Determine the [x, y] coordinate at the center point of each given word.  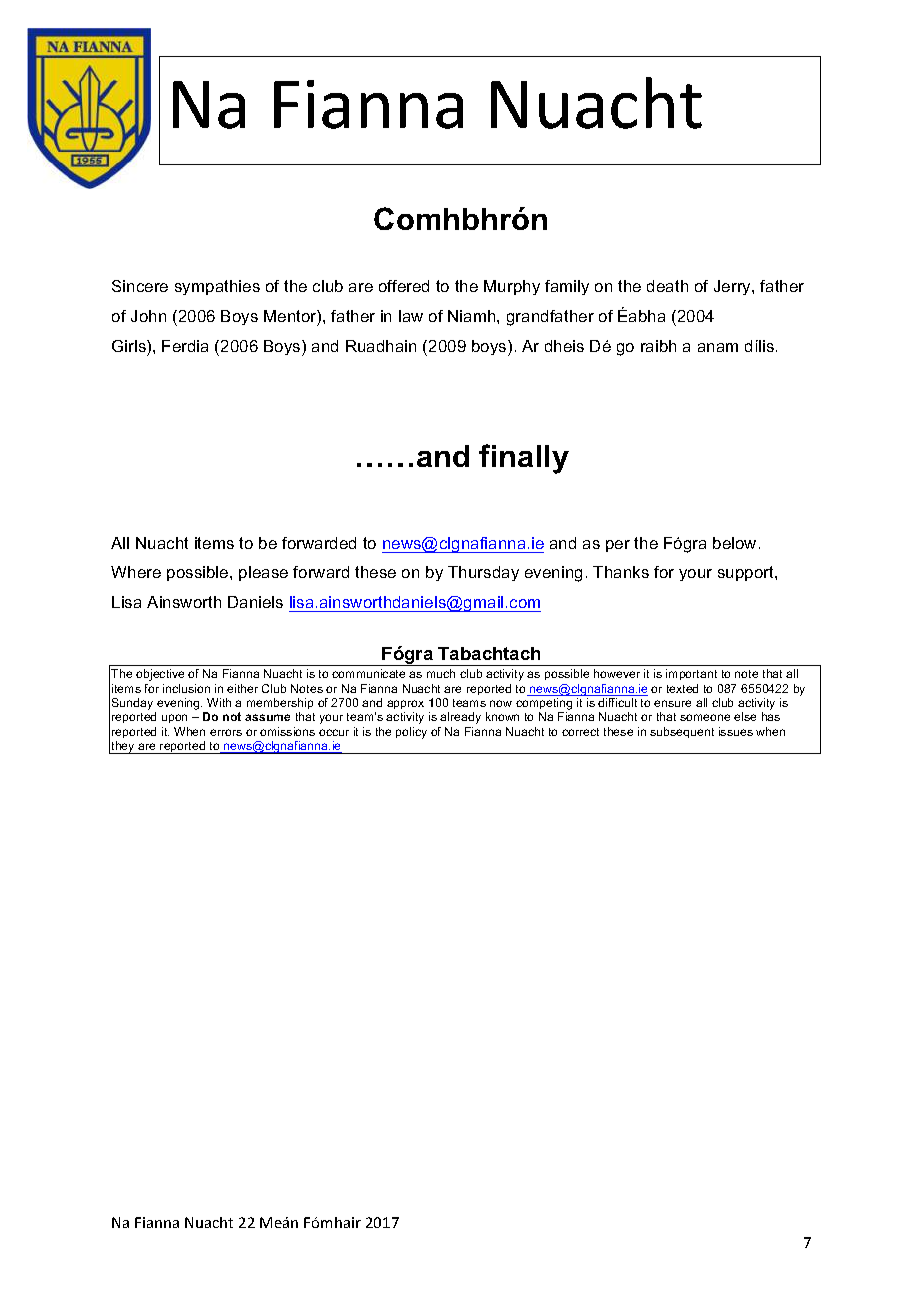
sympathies [217, 287]
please [263, 573]
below [734, 543]
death [667, 286]
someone [705, 717]
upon [174, 718]
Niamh [473, 316]
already [460, 718]
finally [524, 459]
